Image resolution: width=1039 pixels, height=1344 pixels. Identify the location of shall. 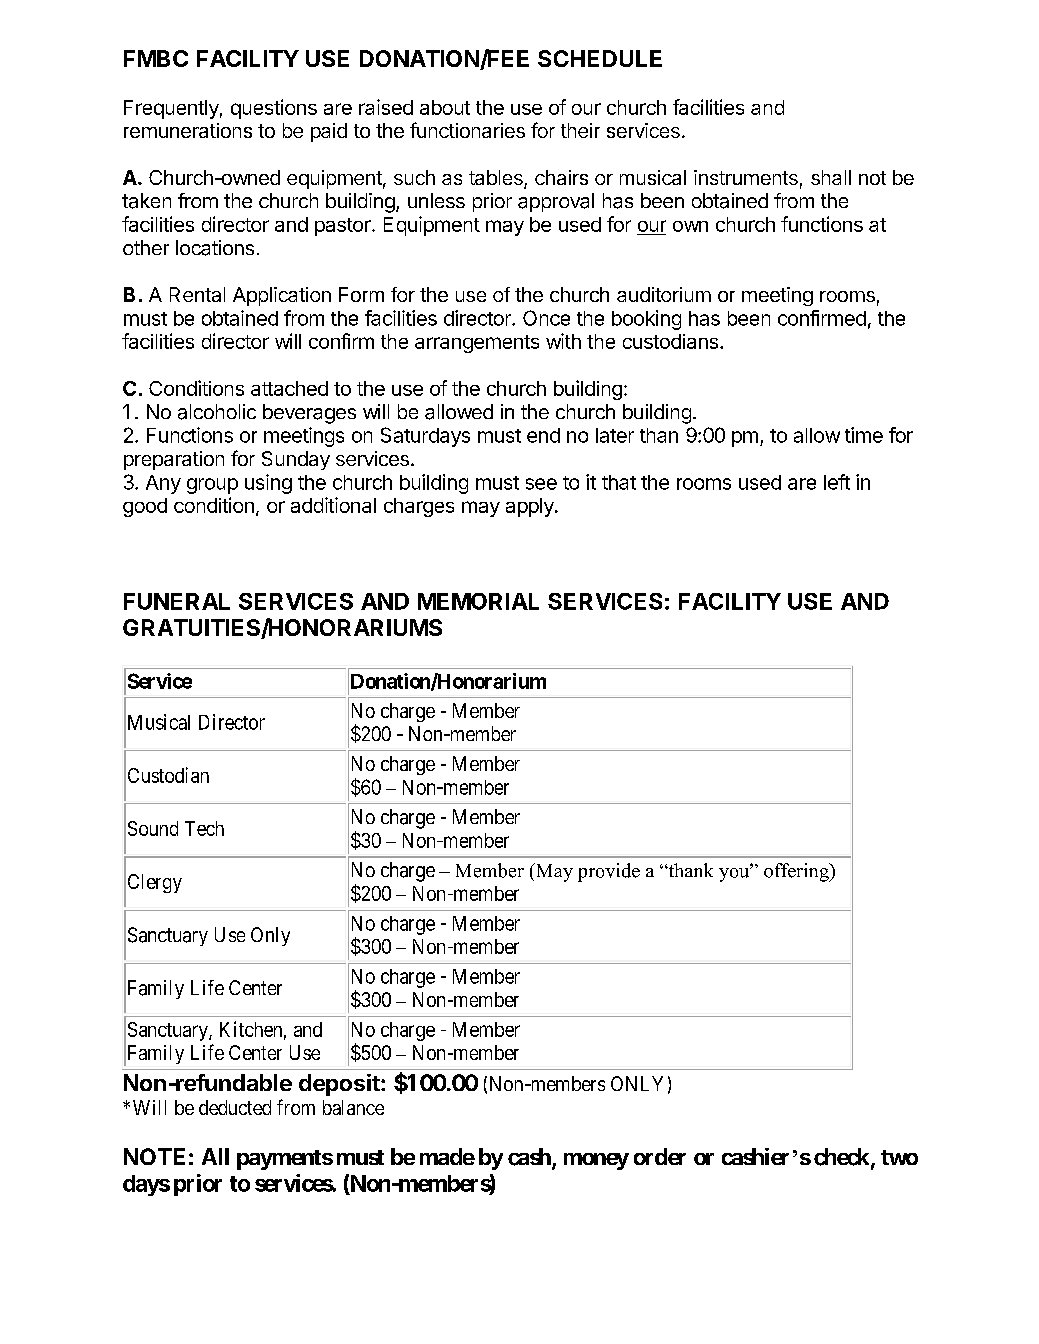
(831, 177).
